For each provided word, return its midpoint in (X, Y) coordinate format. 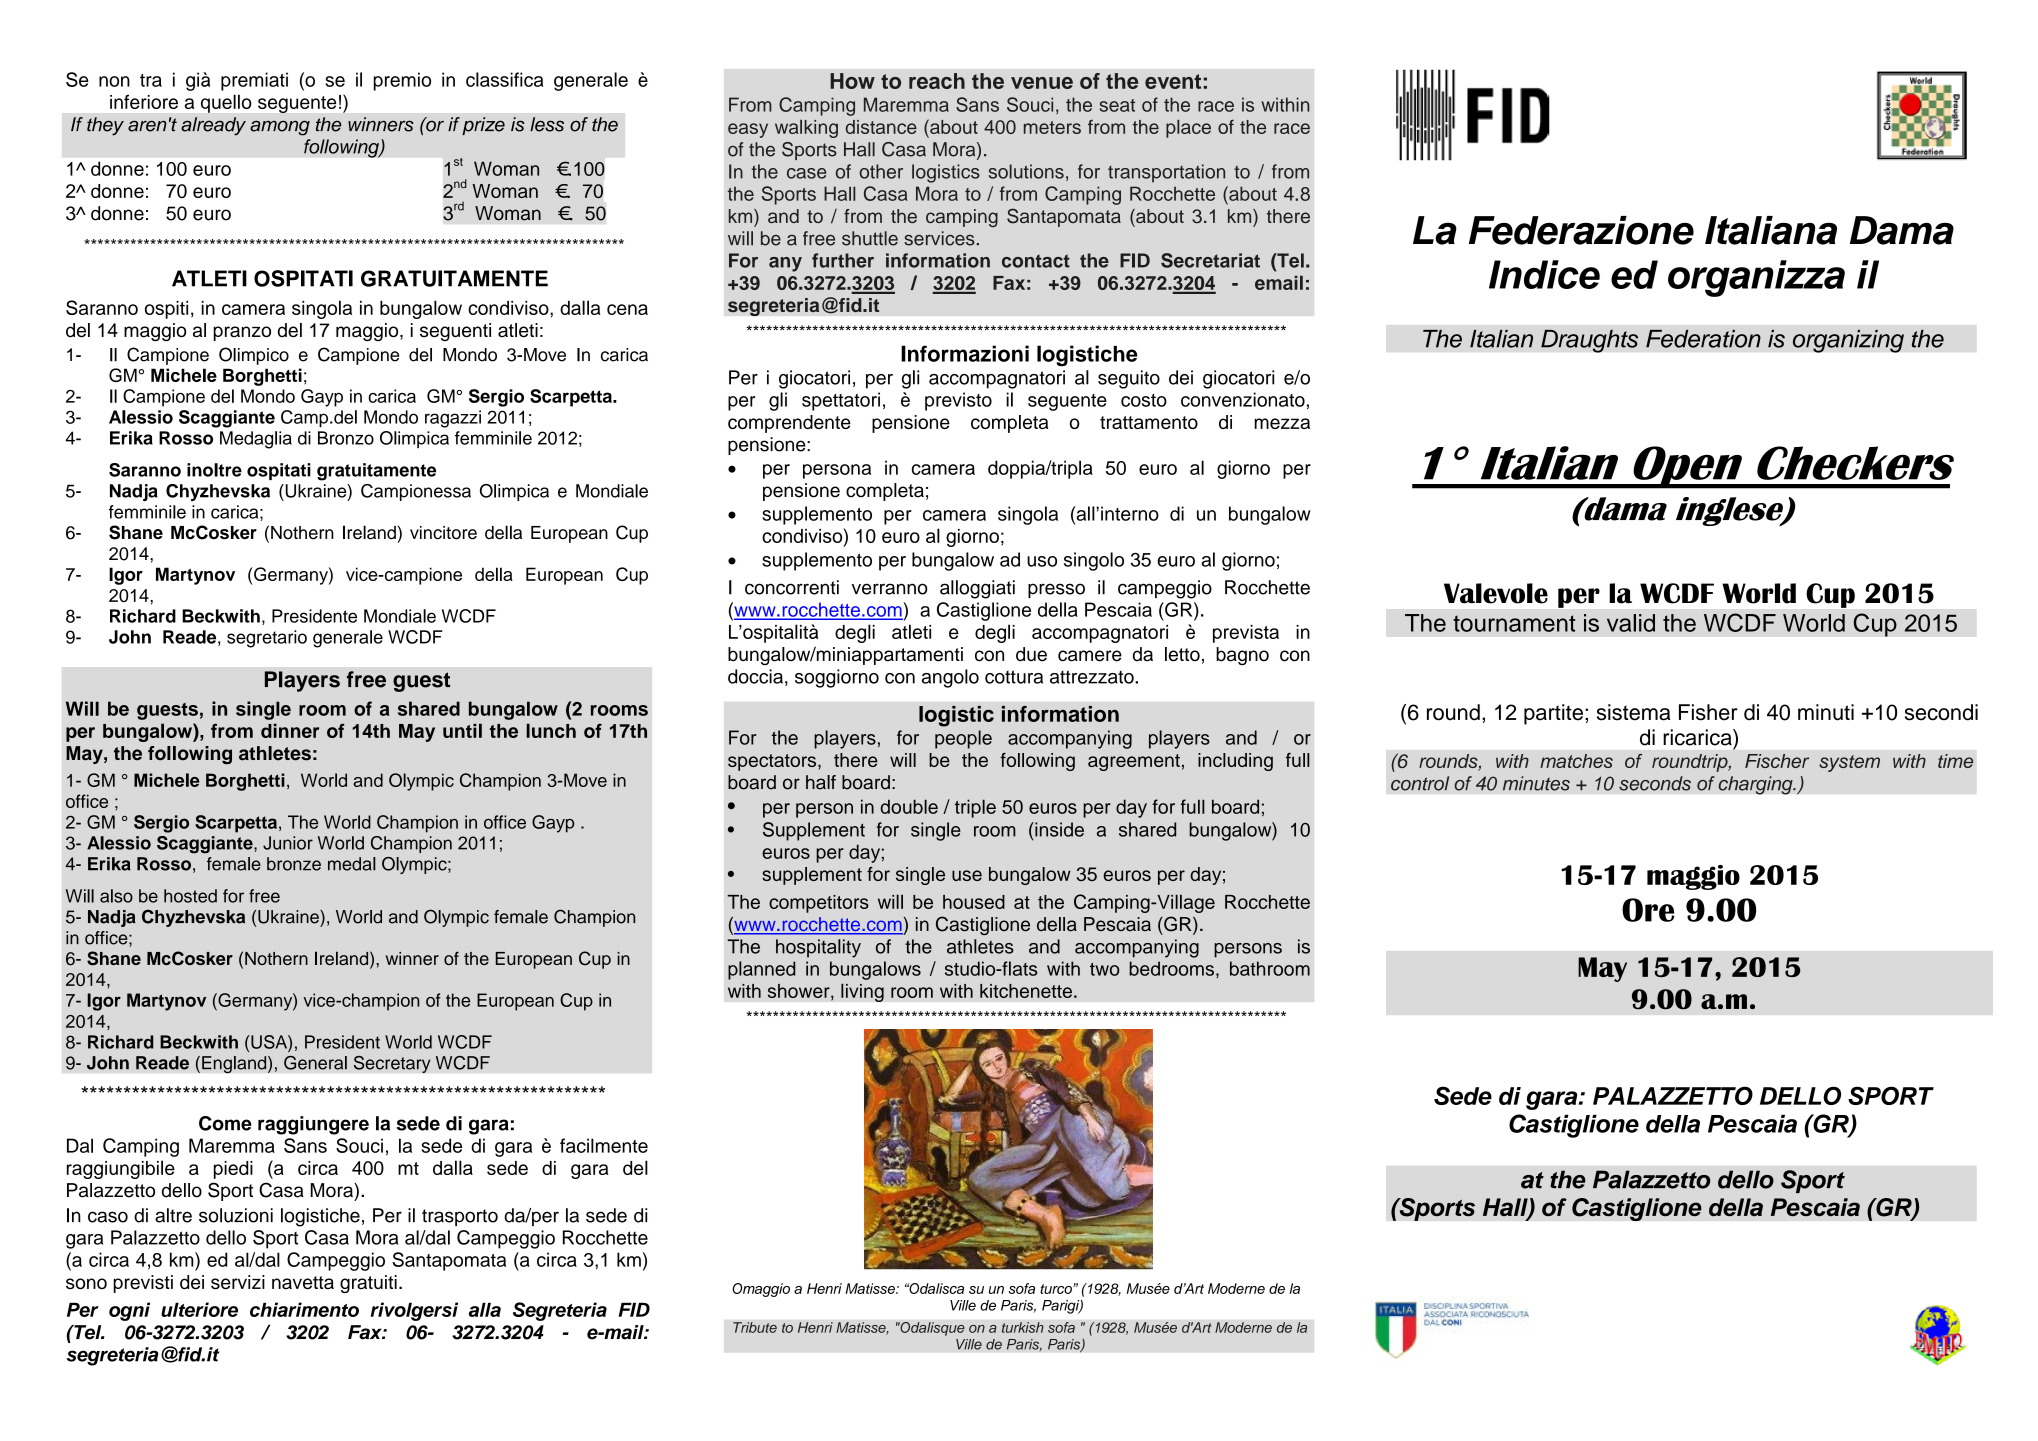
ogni (129, 1311)
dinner (290, 730)
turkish (1023, 1327)
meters (1052, 127)
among (280, 128)
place (1188, 129)
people (963, 739)
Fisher (1708, 712)
